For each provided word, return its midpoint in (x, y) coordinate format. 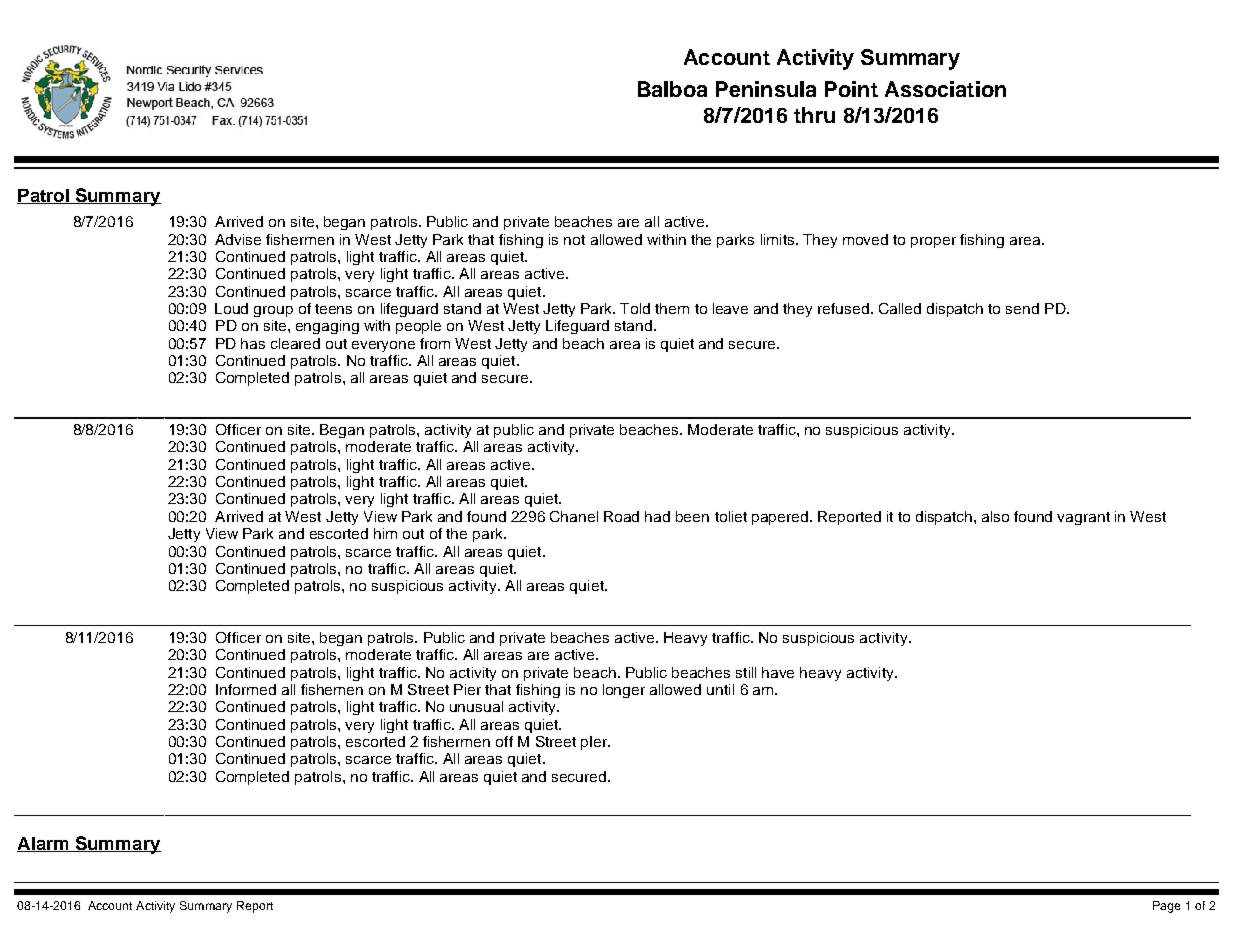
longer (624, 691)
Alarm (44, 844)
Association (945, 89)
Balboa (672, 89)
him (385, 533)
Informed (246, 689)
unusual (476, 706)
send (1022, 308)
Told (635, 308)
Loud (231, 308)
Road (621, 516)
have (778, 672)
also (995, 516)
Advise (238, 239)
